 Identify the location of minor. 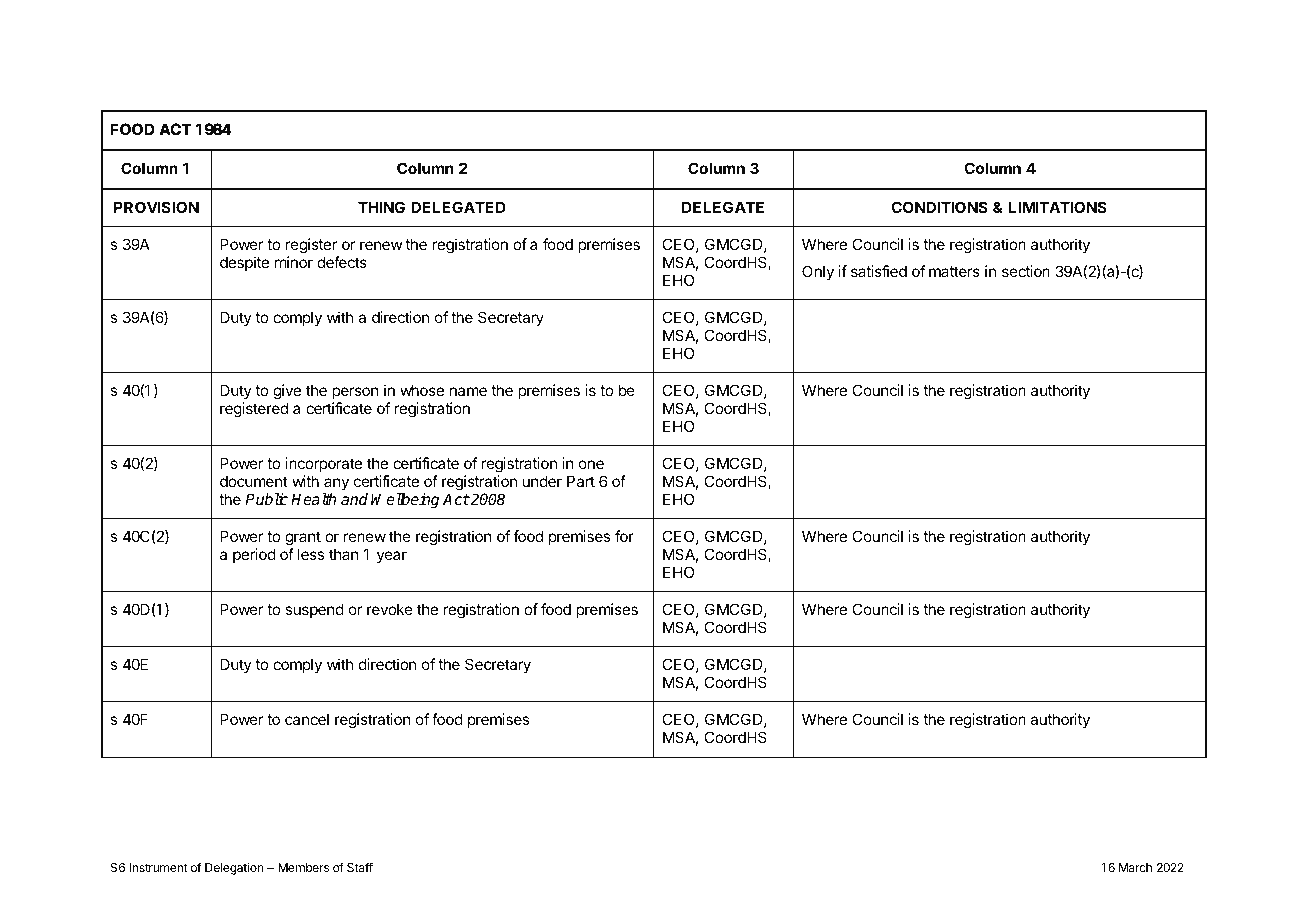
(294, 262).
